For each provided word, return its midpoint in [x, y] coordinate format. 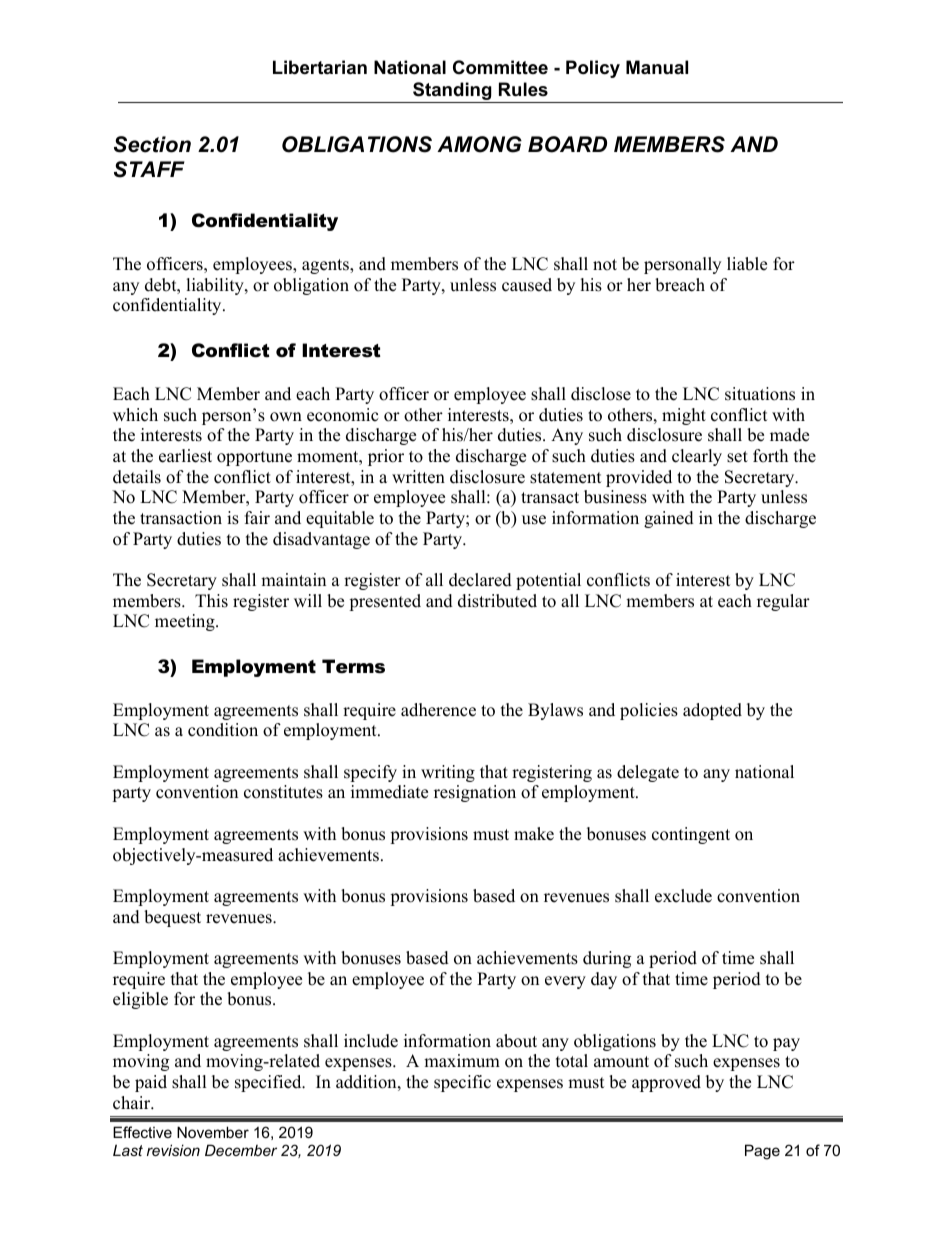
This [211, 601]
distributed [497, 601]
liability [216, 286]
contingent [691, 835]
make [534, 834]
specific [462, 1083]
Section [152, 144]
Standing [452, 92]
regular [783, 602]
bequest [172, 918]
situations [760, 394]
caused [527, 285]
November [213, 1132]
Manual [657, 67]
